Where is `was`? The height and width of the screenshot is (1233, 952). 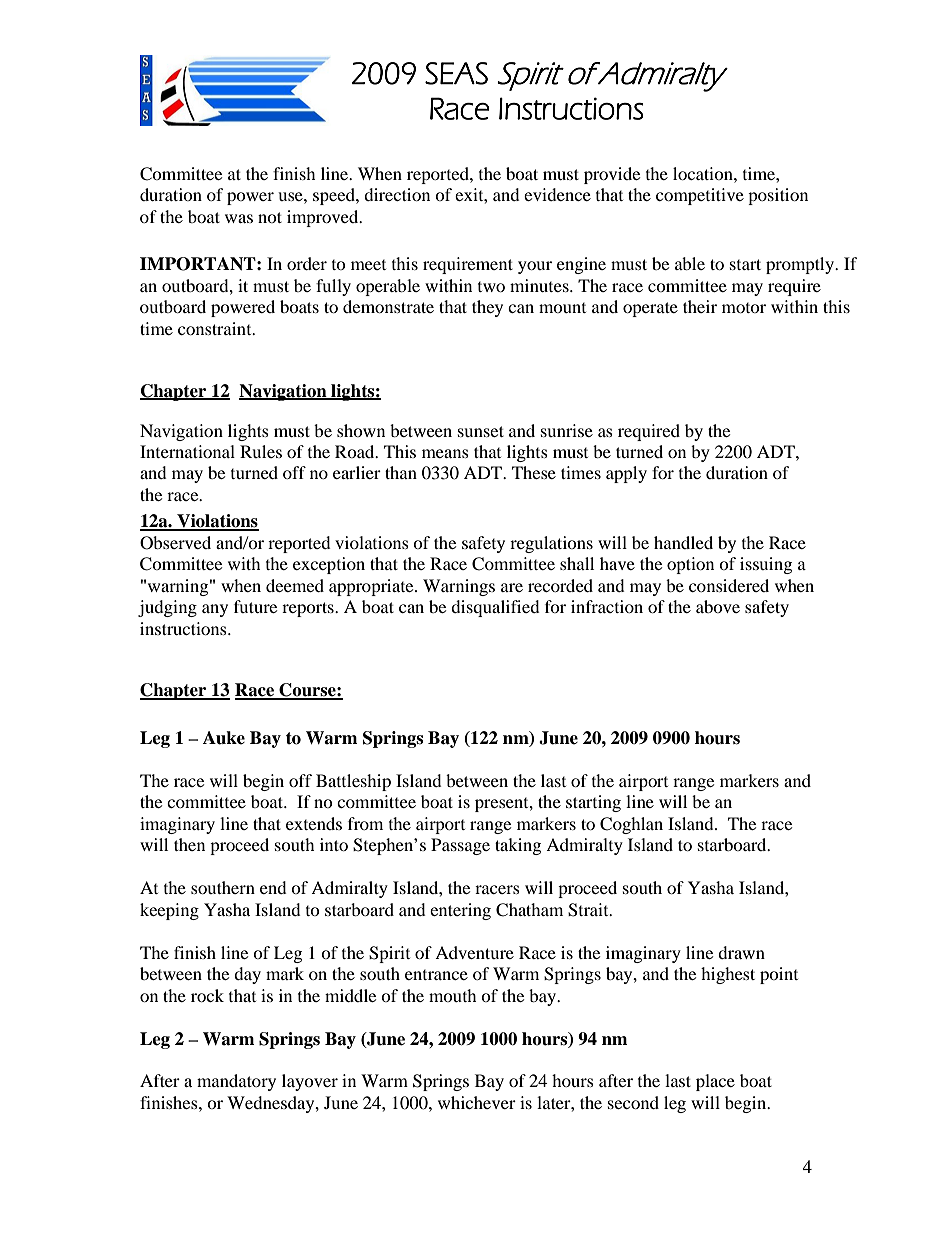 was is located at coordinates (239, 218).
